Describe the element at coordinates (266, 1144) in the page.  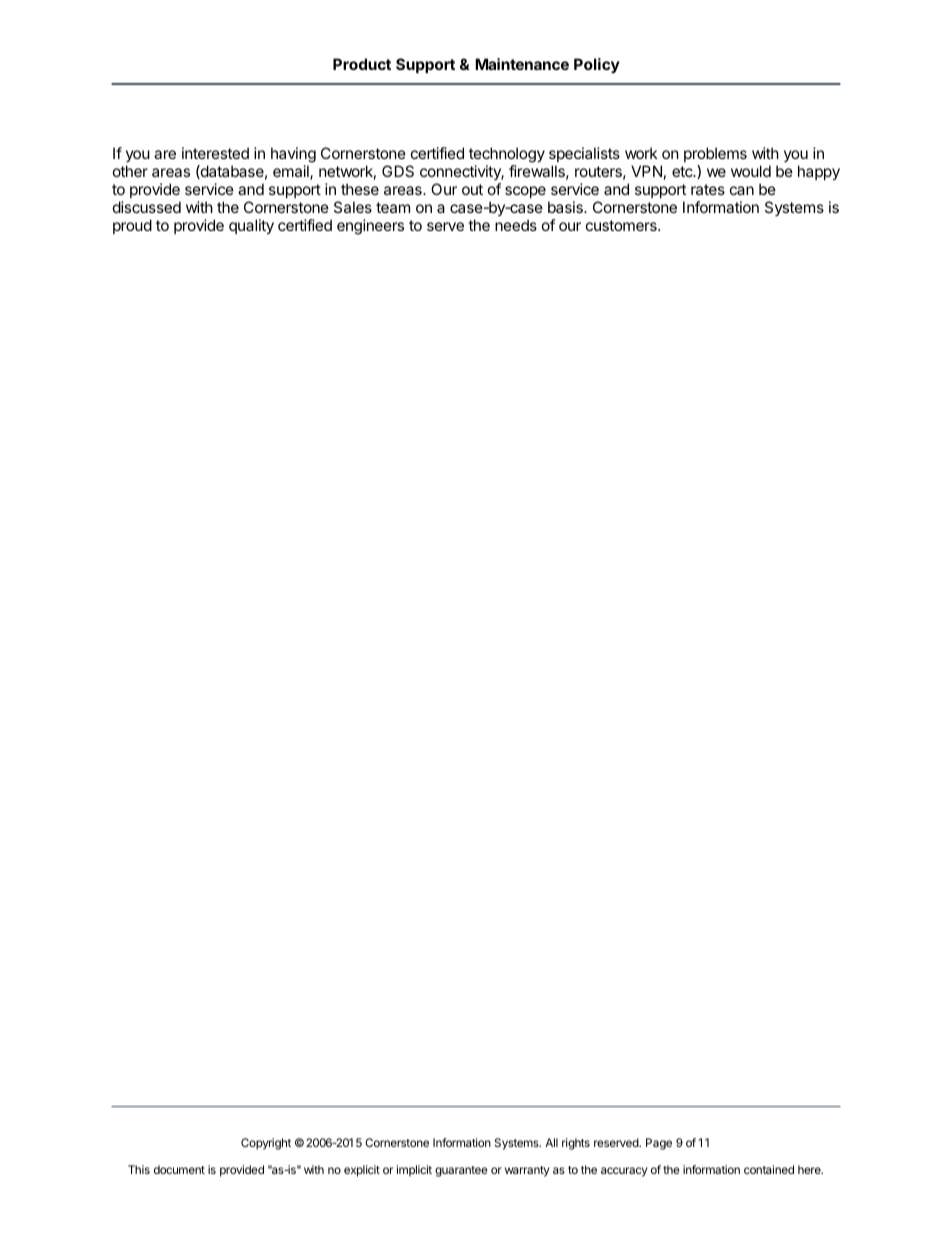
I see `Copyright` at that location.
